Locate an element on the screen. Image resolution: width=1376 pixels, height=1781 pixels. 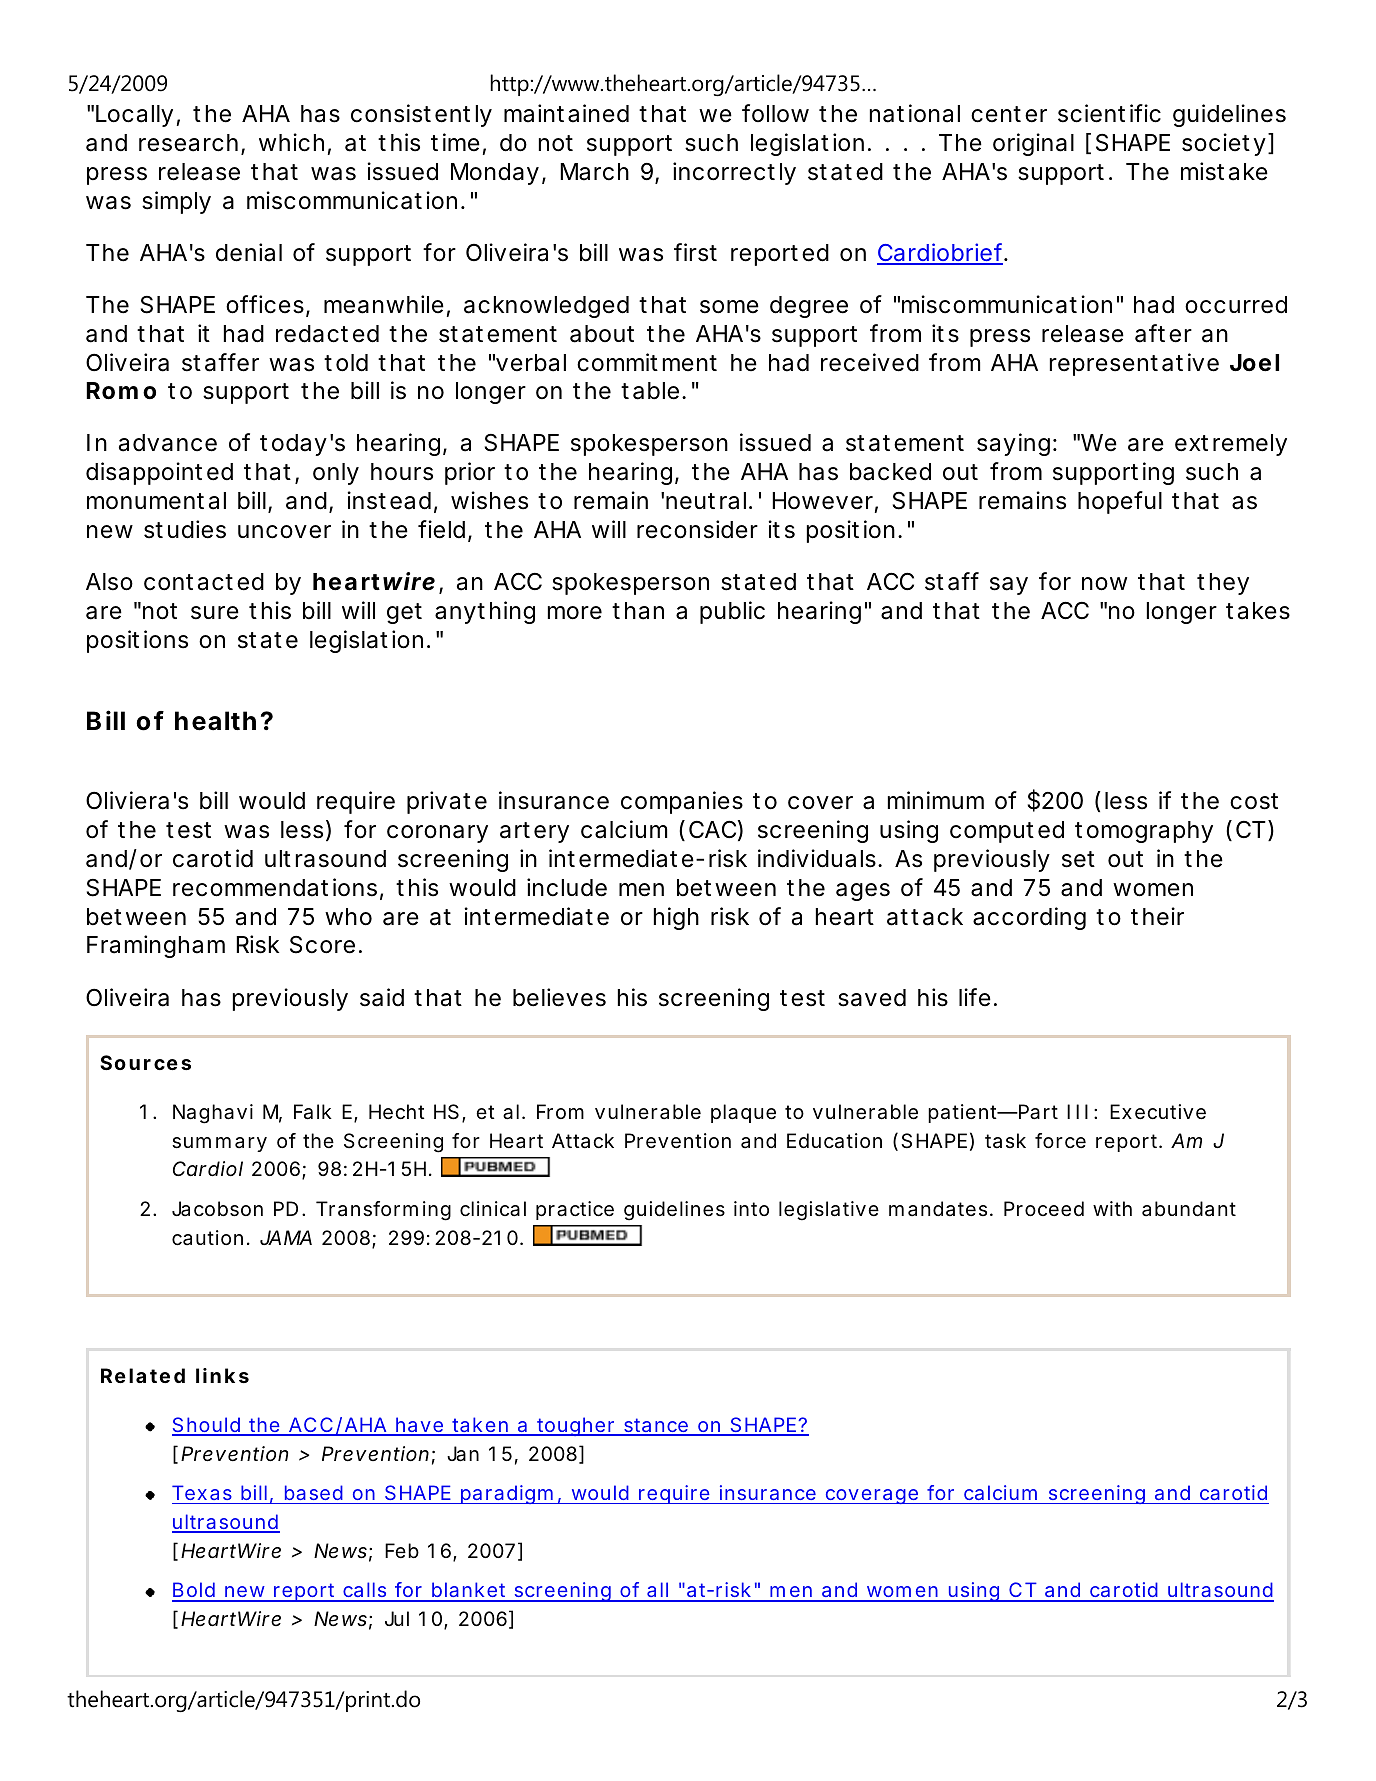
scientific is located at coordinates (1109, 113).
